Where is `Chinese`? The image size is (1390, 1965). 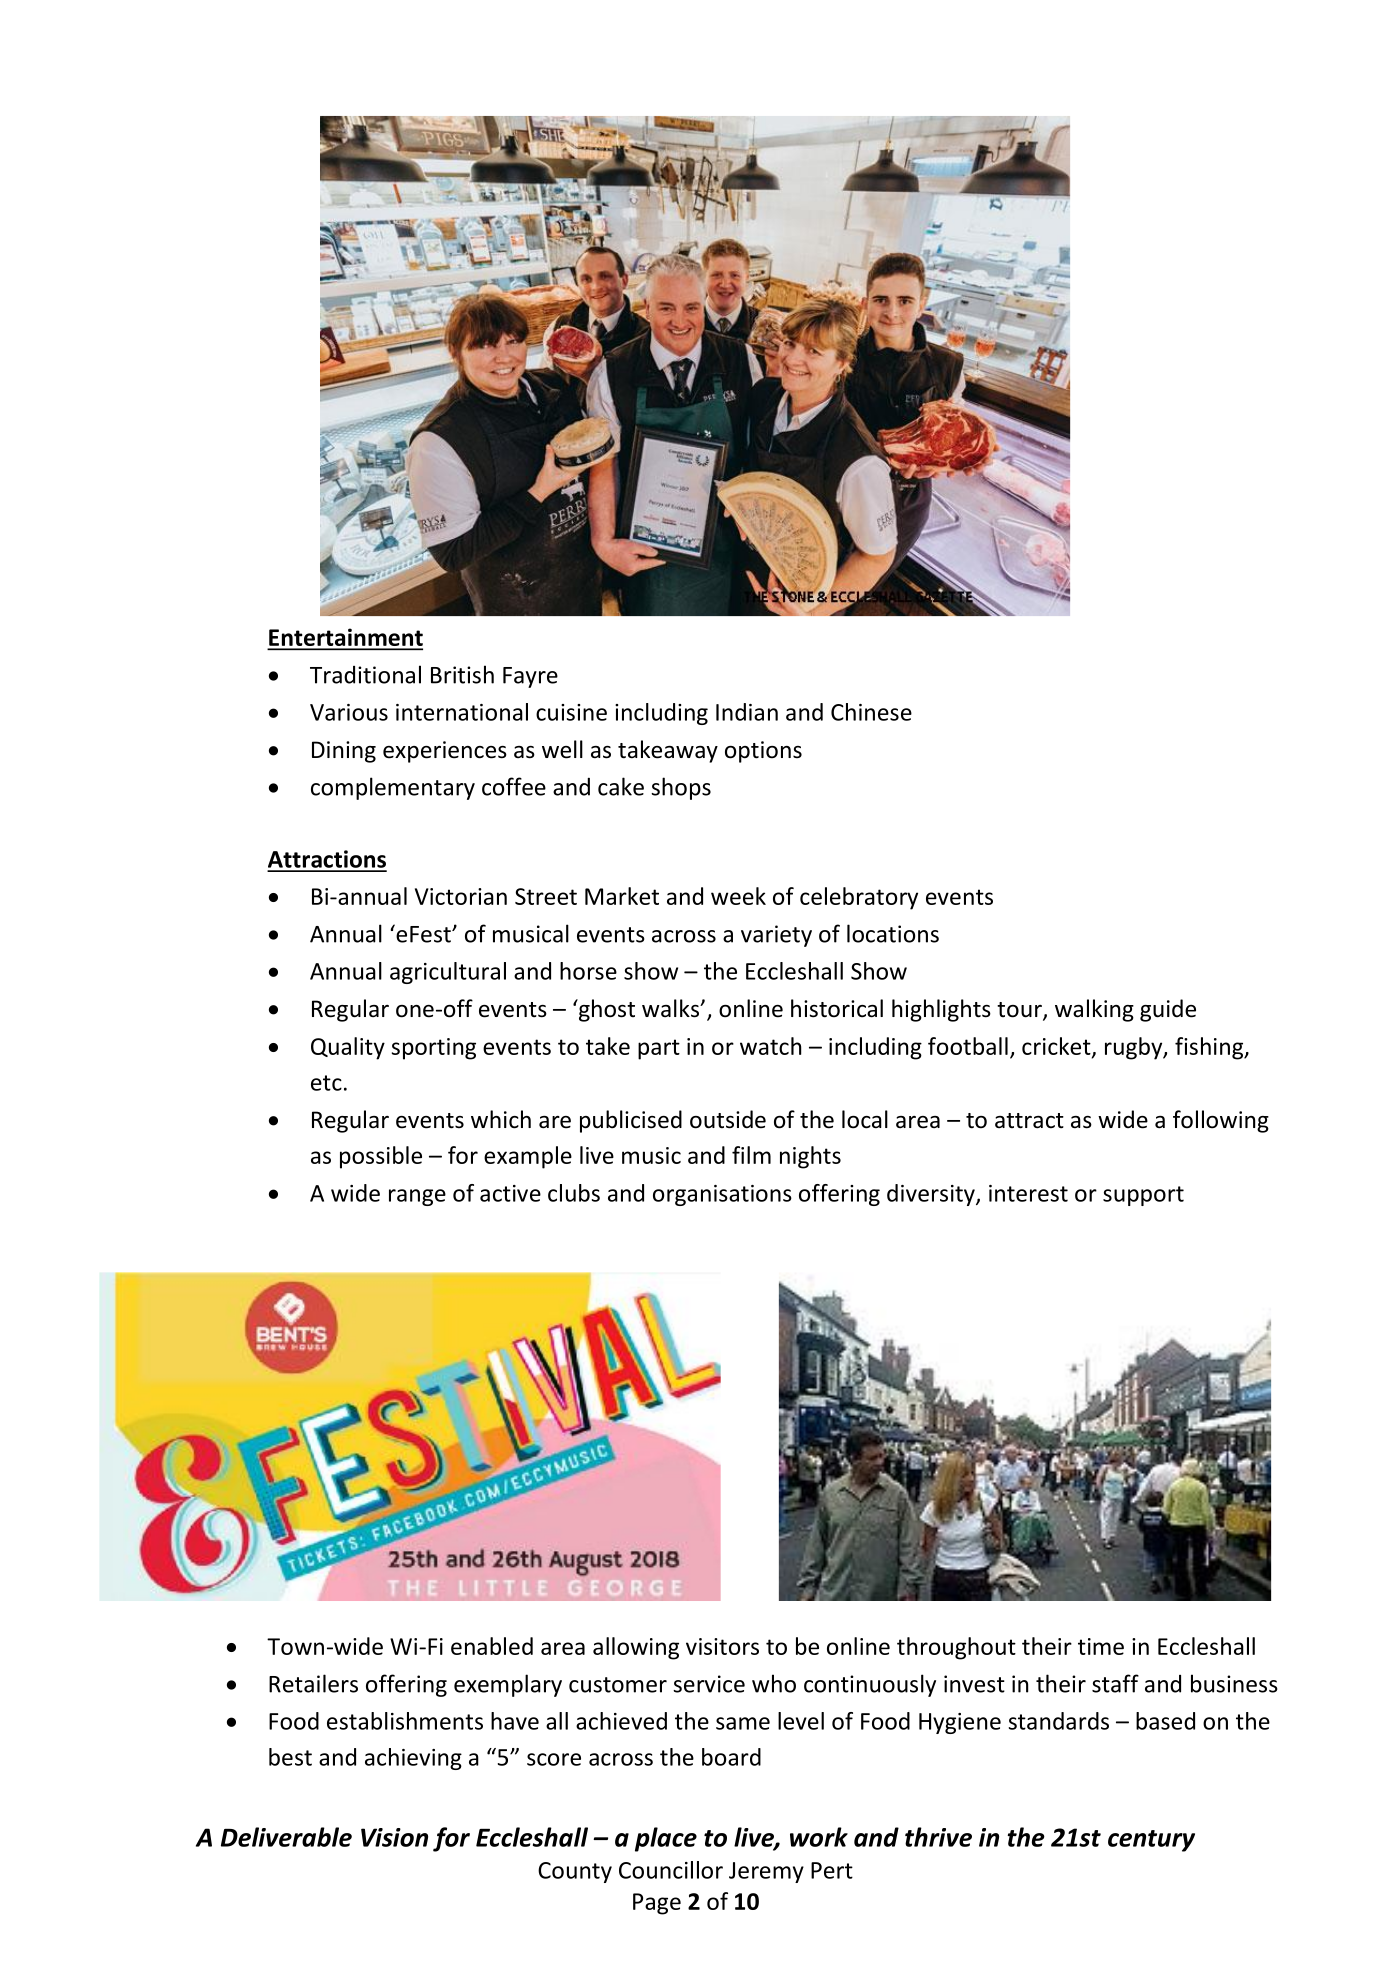
Chinese is located at coordinates (871, 712).
